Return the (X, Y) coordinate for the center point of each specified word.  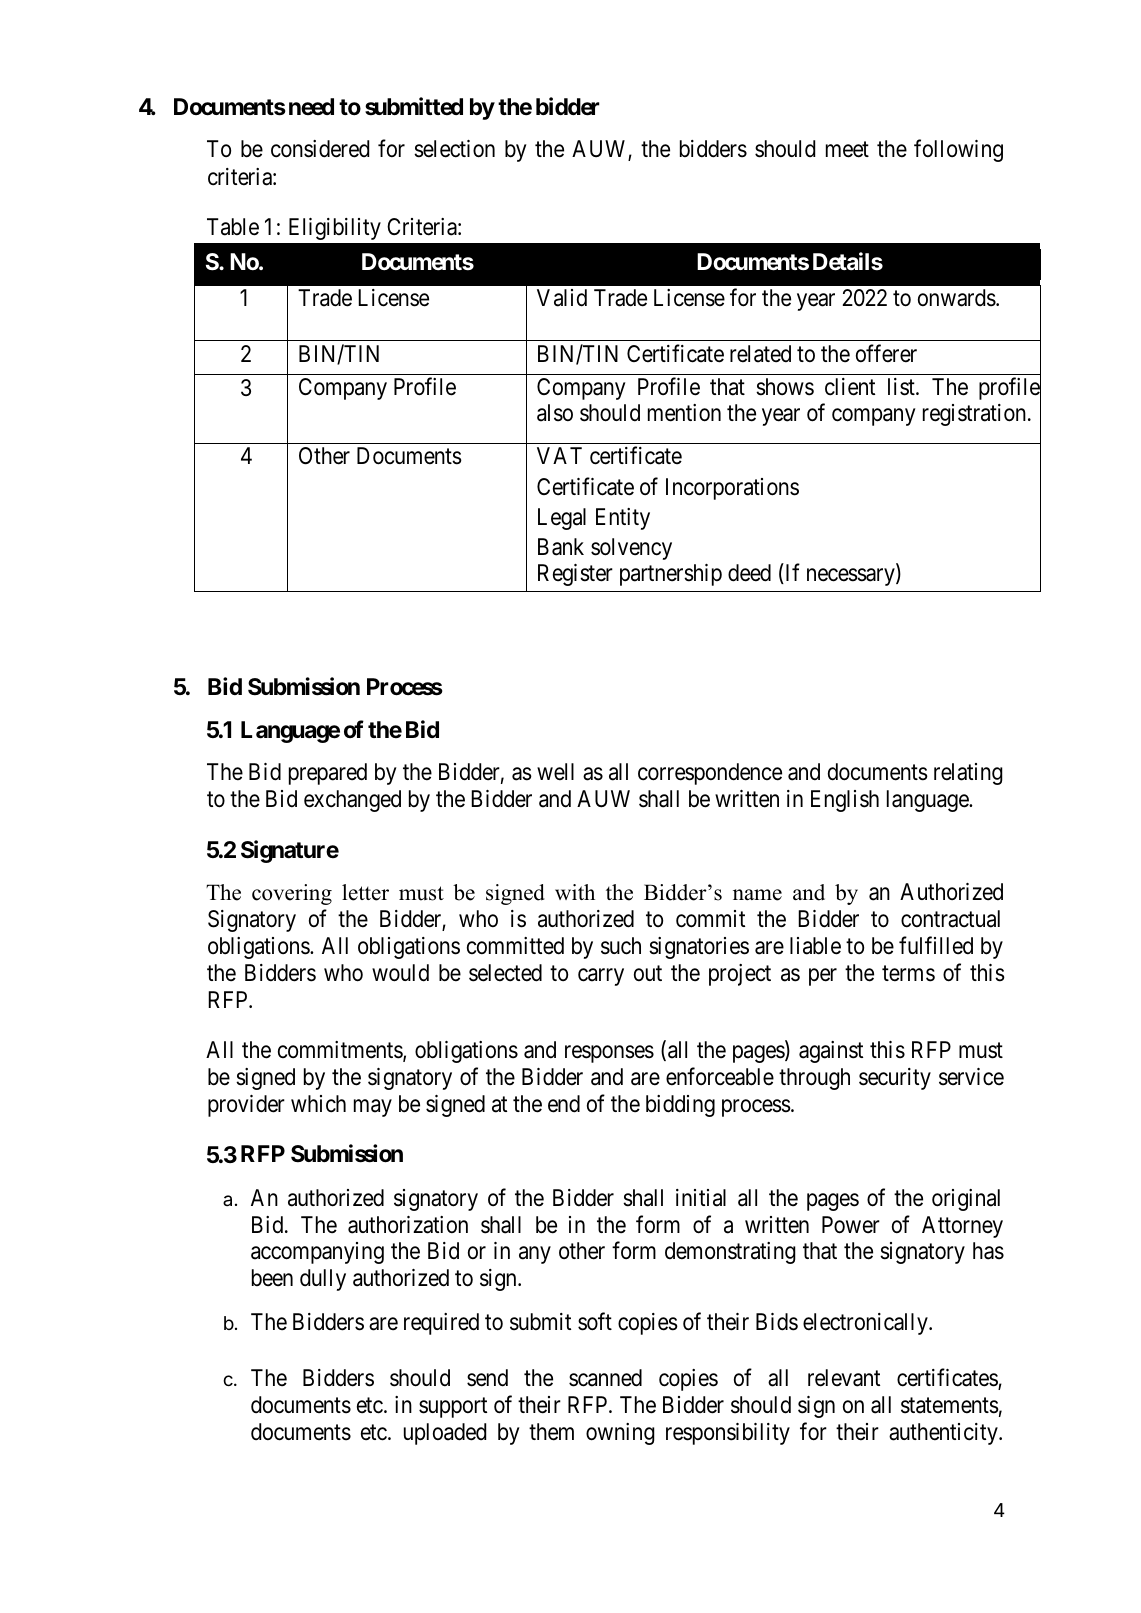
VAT (559, 455)
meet (847, 150)
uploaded (445, 1434)
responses (609, 1054)
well (555, 772)
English (845, 801)
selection (454, 149)
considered (320, 149)
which (318, 1104)
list (902, 387)
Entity (623, 519)
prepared (328, 774)
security (895, 1079)
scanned (605, 1378)
